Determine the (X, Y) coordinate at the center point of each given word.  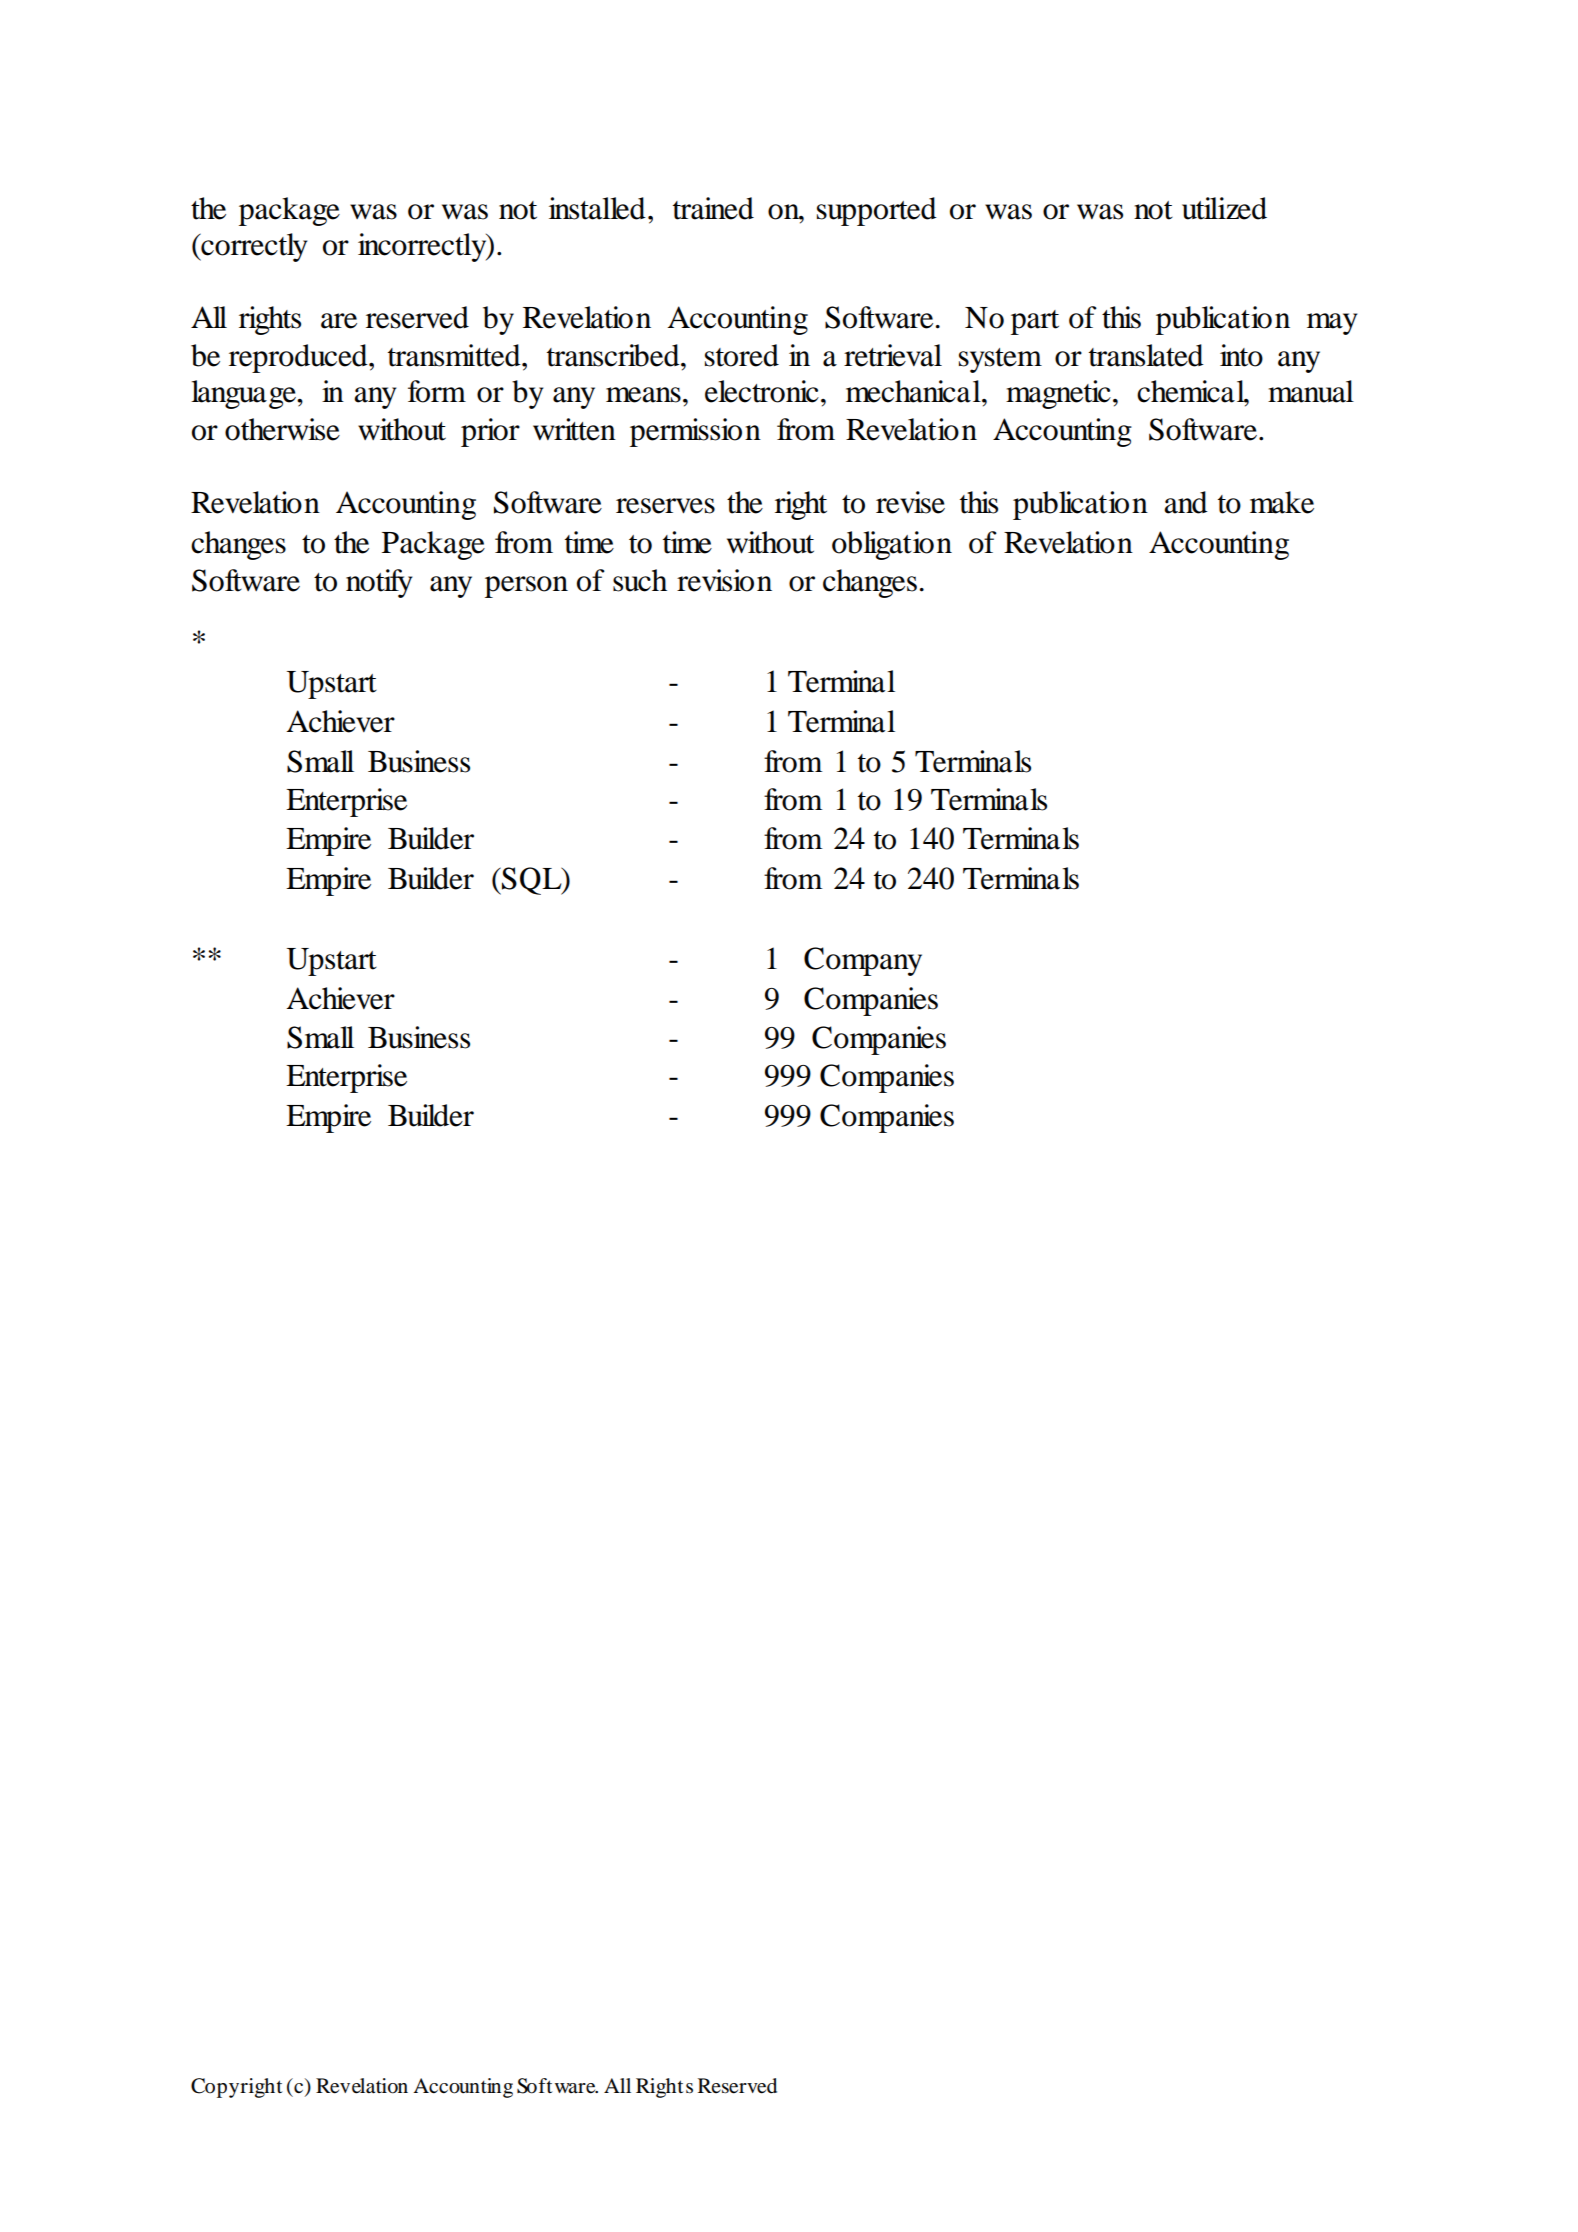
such (640, 580)
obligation (892, 545)
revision (724, 580)
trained (713, 208)
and (1186, 502)
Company (863, 961)
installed (597, 208)
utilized (1224, 208)
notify (379, 583)
